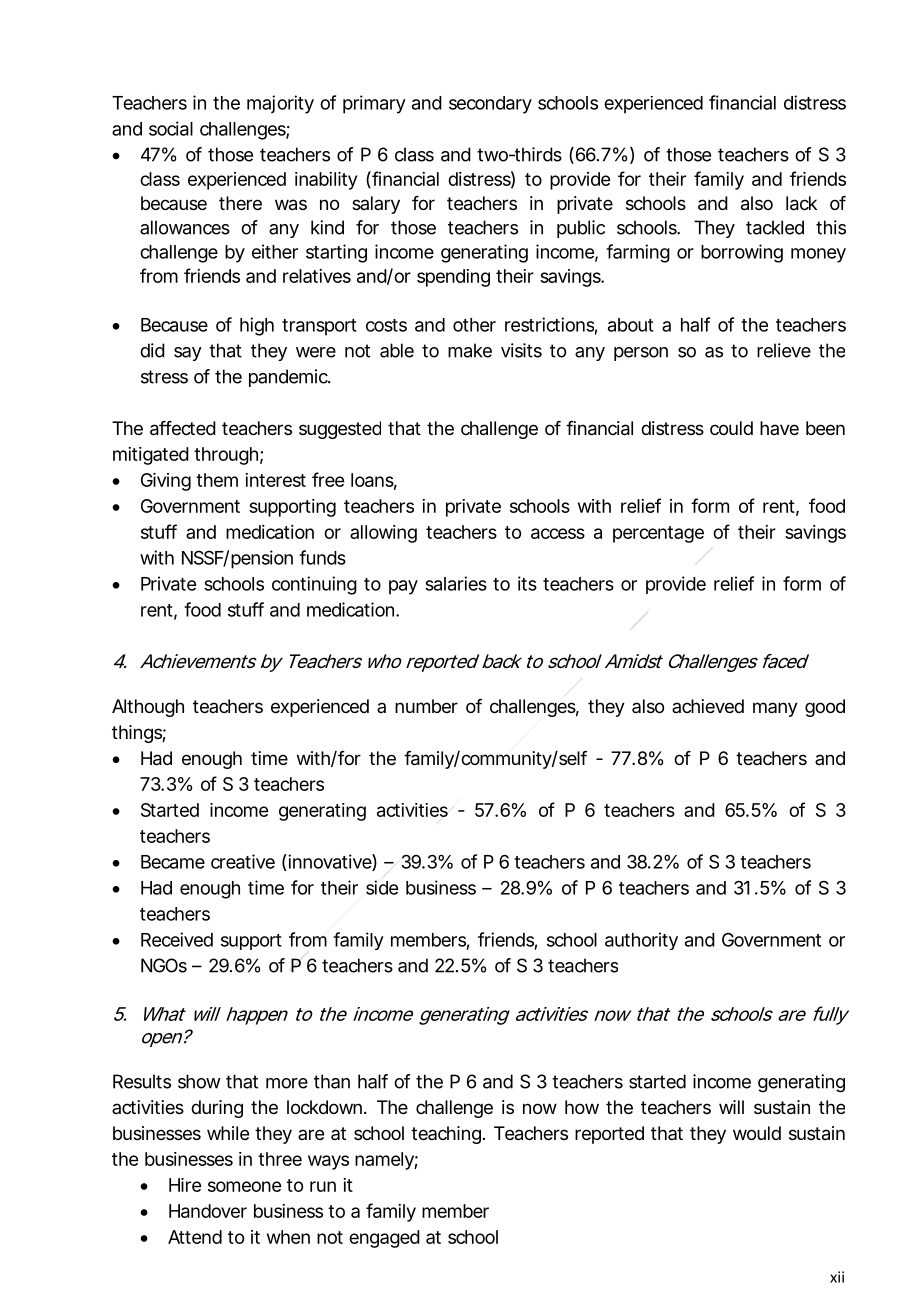 The height and width of the screenshot is (1308, 924). I want to click on social, so click(171, 128).
